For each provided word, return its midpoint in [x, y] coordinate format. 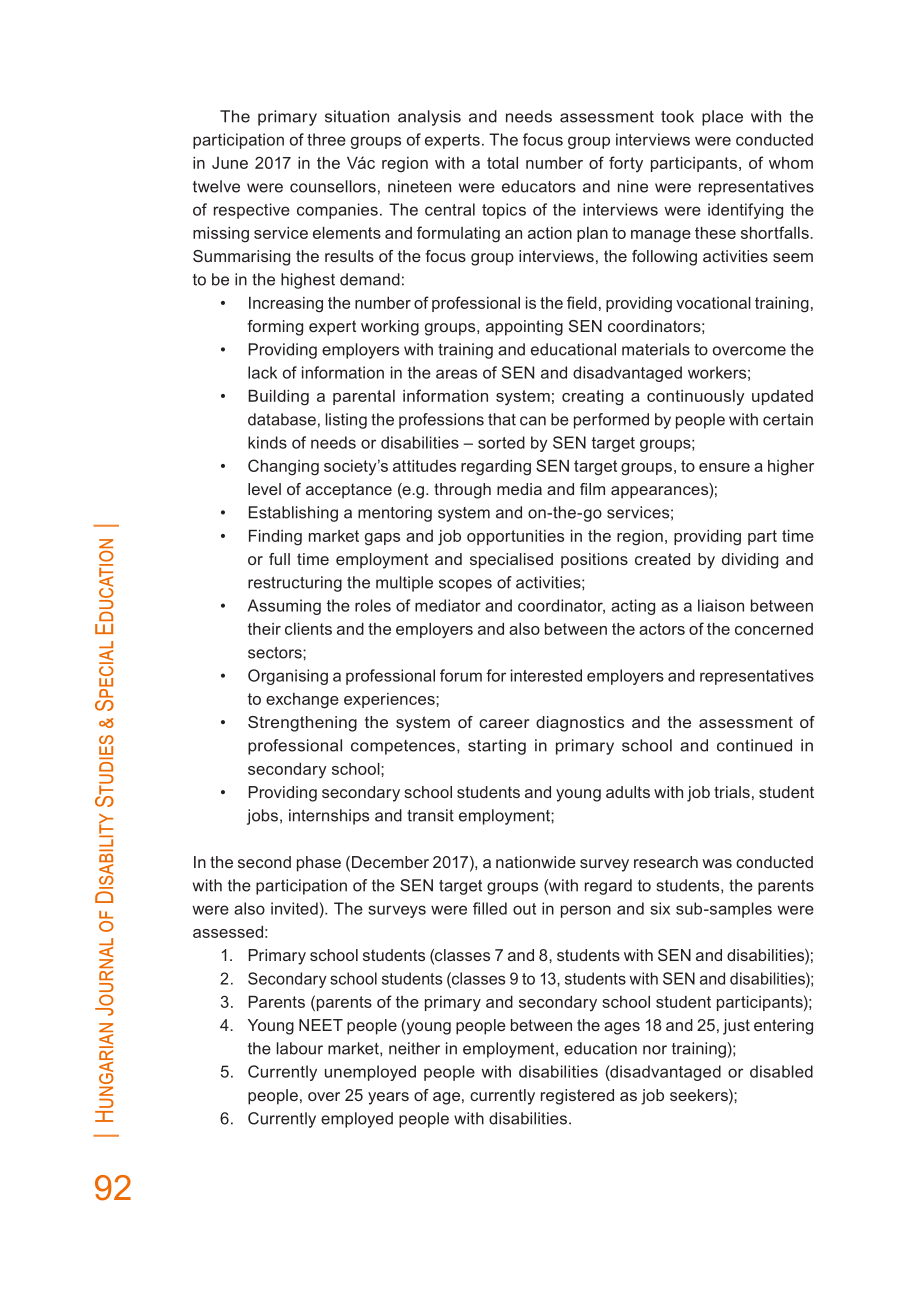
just [736, 1027]
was [717, 863]
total [502, 163]
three [326, 139]
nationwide [536, 862]
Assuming [284, 607]
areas [456, 374]
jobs [262, 817]
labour [300, 1048]
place [722, 118]
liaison [721, 605]
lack [262, 372]
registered [577, 1097]
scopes [465, 585]
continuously [695, 397]
